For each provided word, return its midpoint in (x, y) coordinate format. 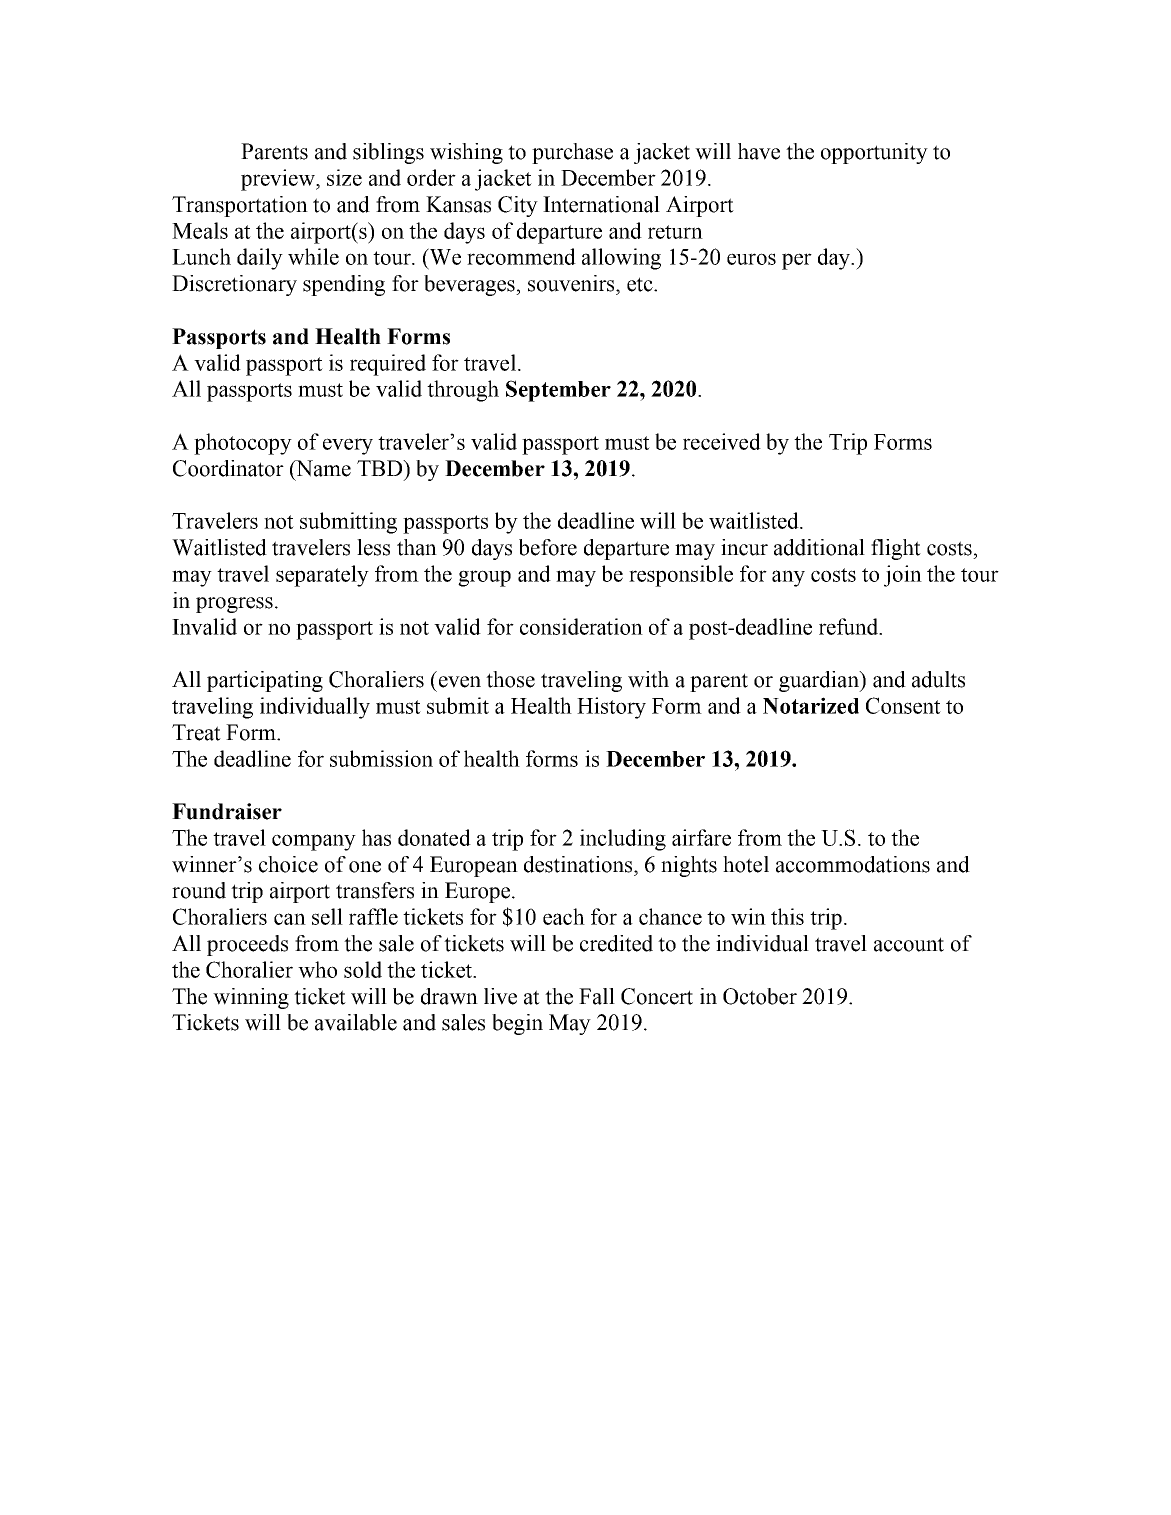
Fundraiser (227, 811)
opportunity (874, 153)
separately (322, 576)
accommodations (853, 864)
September (558, 391)
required (388, 365)
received (722, 441)
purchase (572, 153)
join (903, 576)
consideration (581, 626)
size (344, 177)
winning (251, 998)
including (623, 840)
